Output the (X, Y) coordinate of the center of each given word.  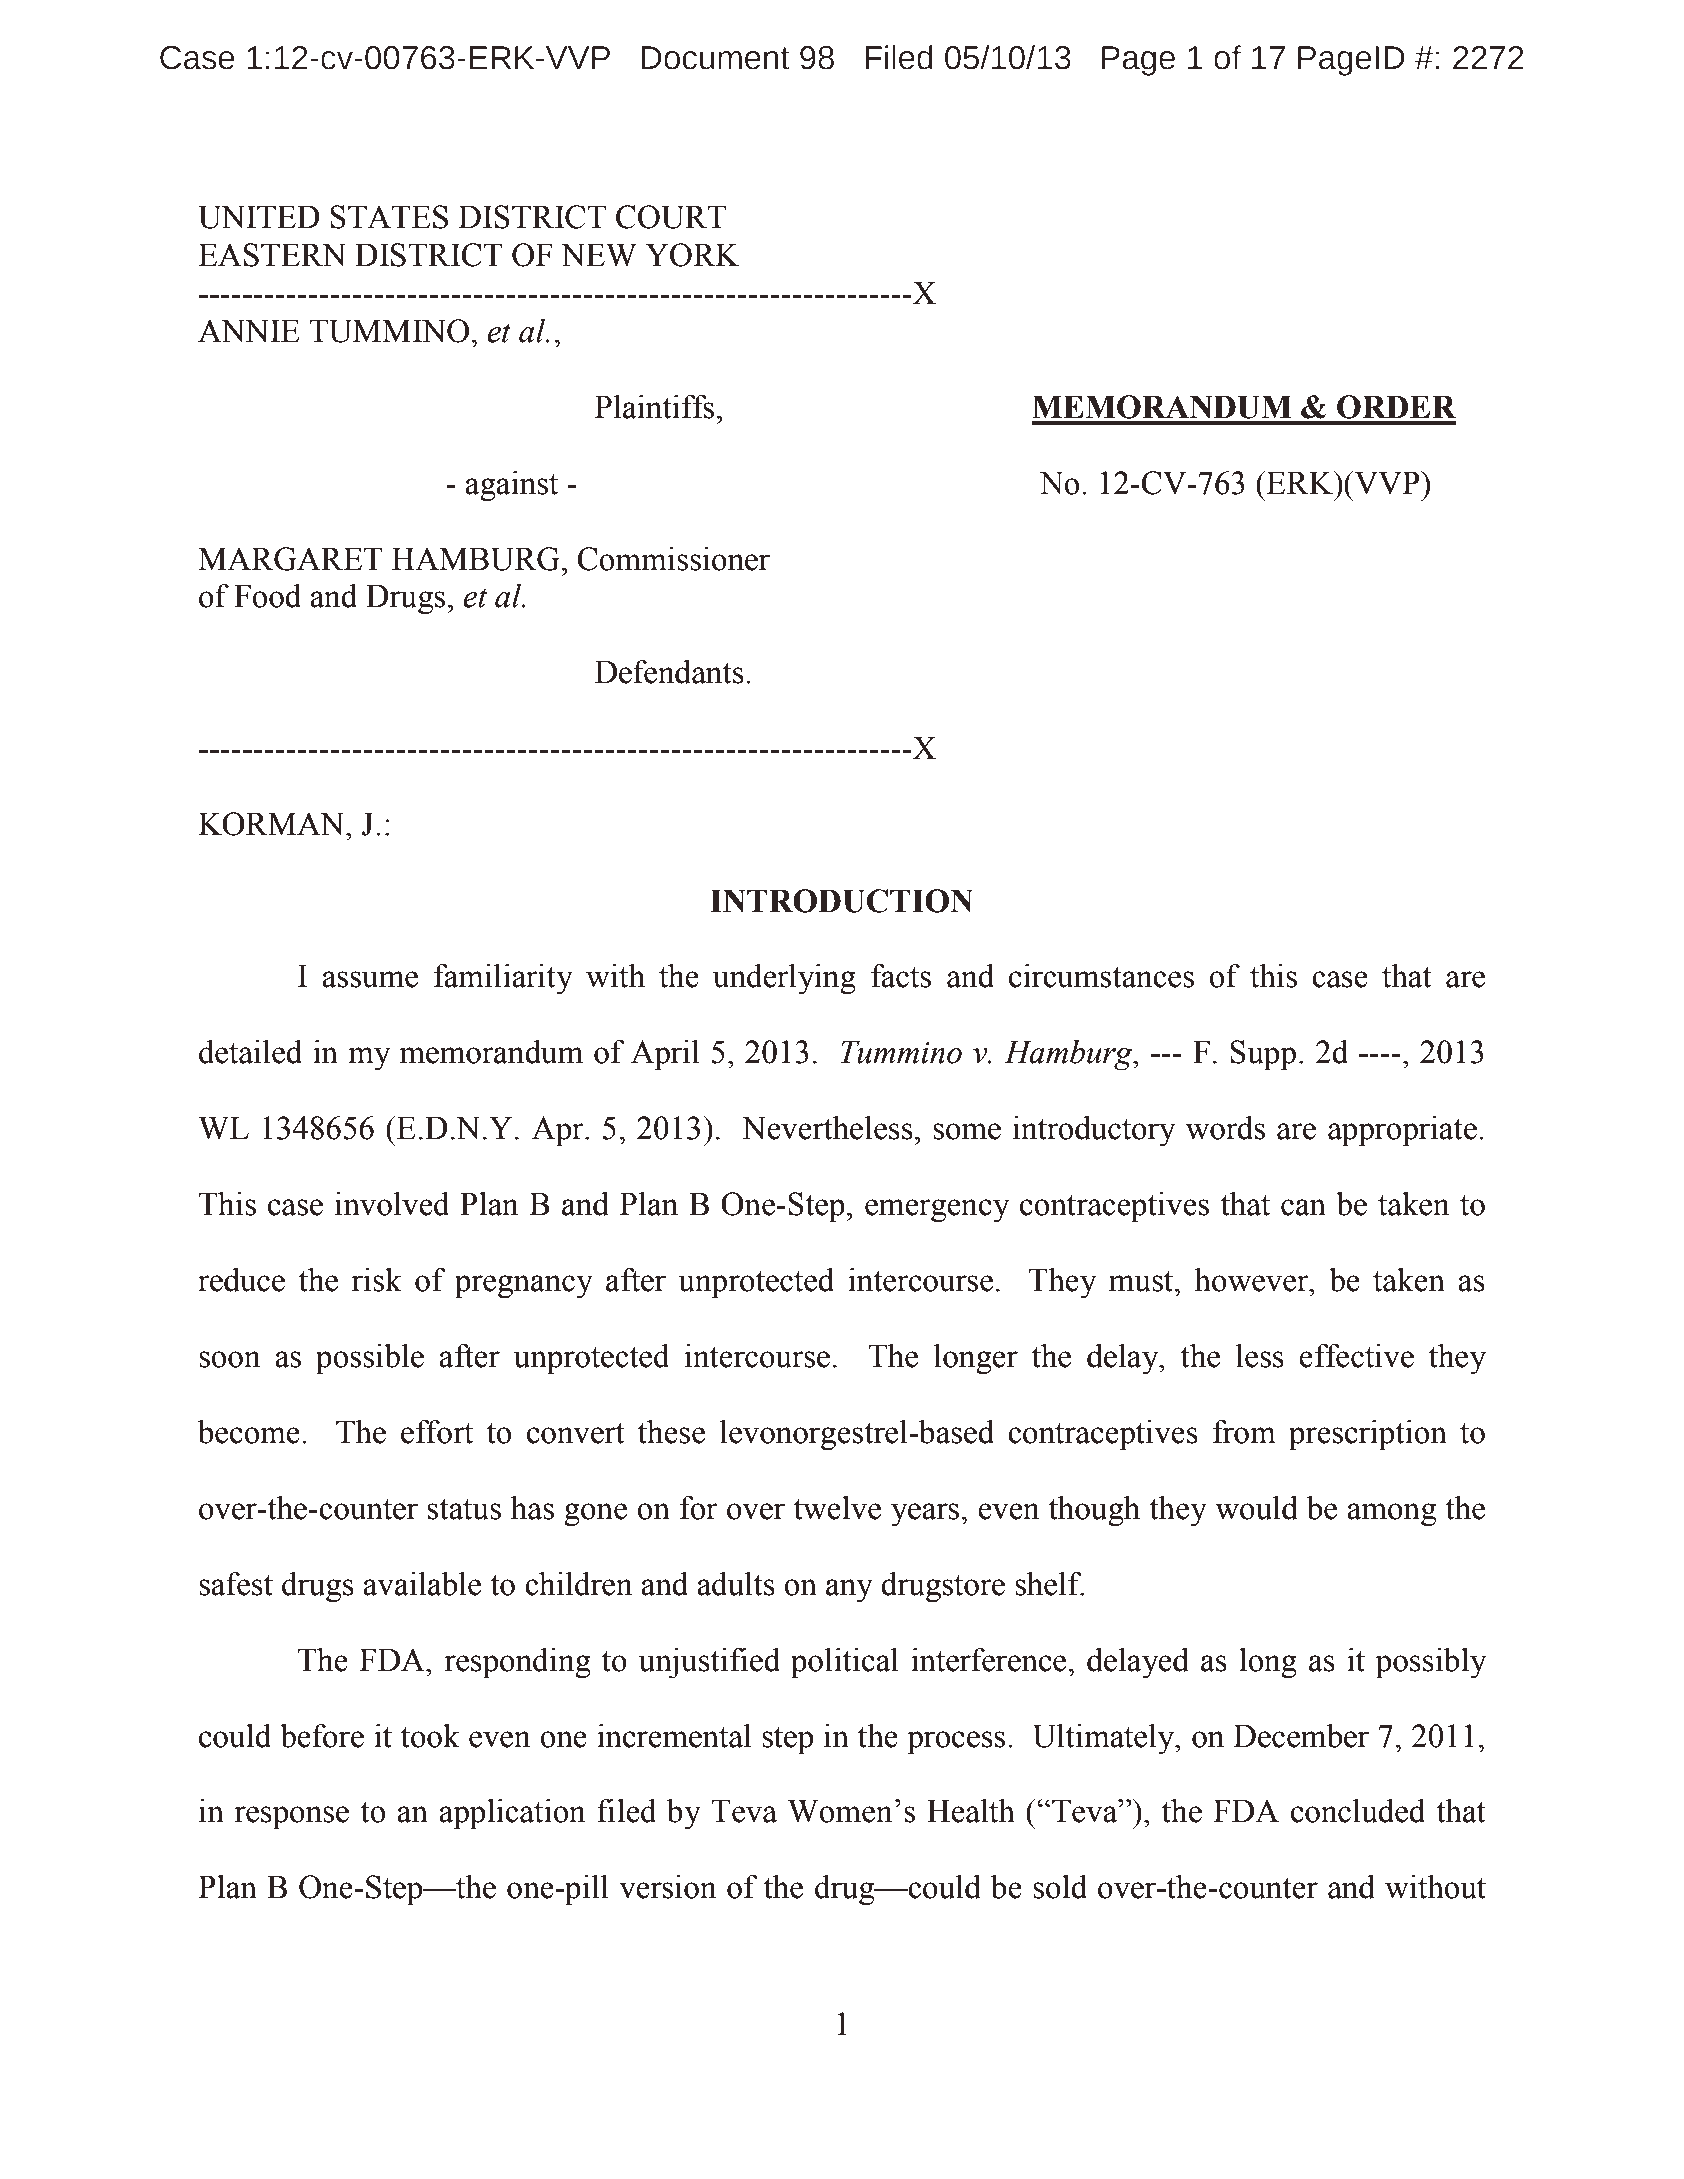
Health (971, 1811)
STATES (389, 217)
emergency (937, 1211)
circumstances (1101, 976)
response (291, 1818)
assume (370, 979)
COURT (671, 217)
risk (377, 1280)
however (1252, 1280)
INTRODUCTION (841, 901)
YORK (692, 255)
